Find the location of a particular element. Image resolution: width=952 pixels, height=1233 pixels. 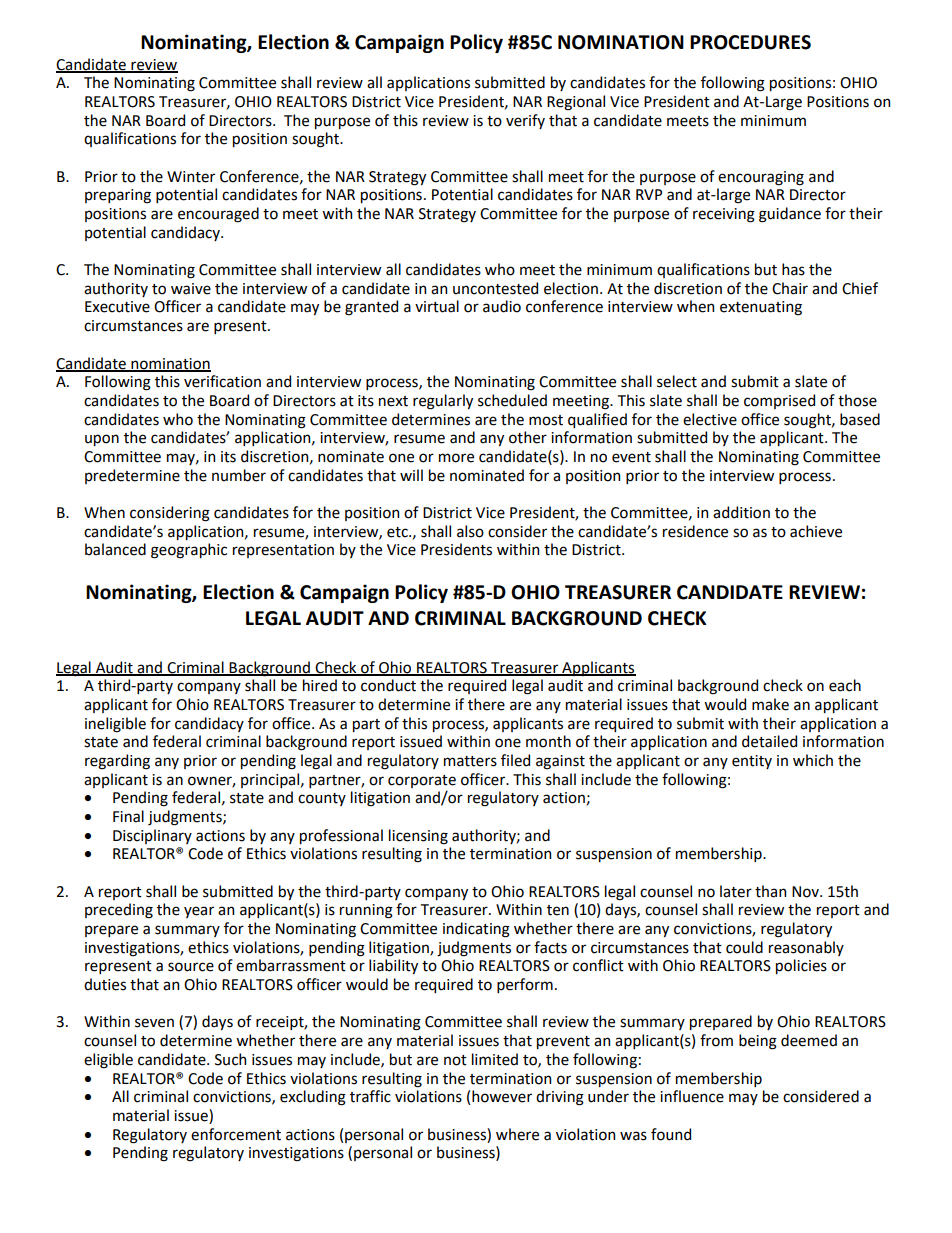

influence is located at coordinates (692, 1096).
